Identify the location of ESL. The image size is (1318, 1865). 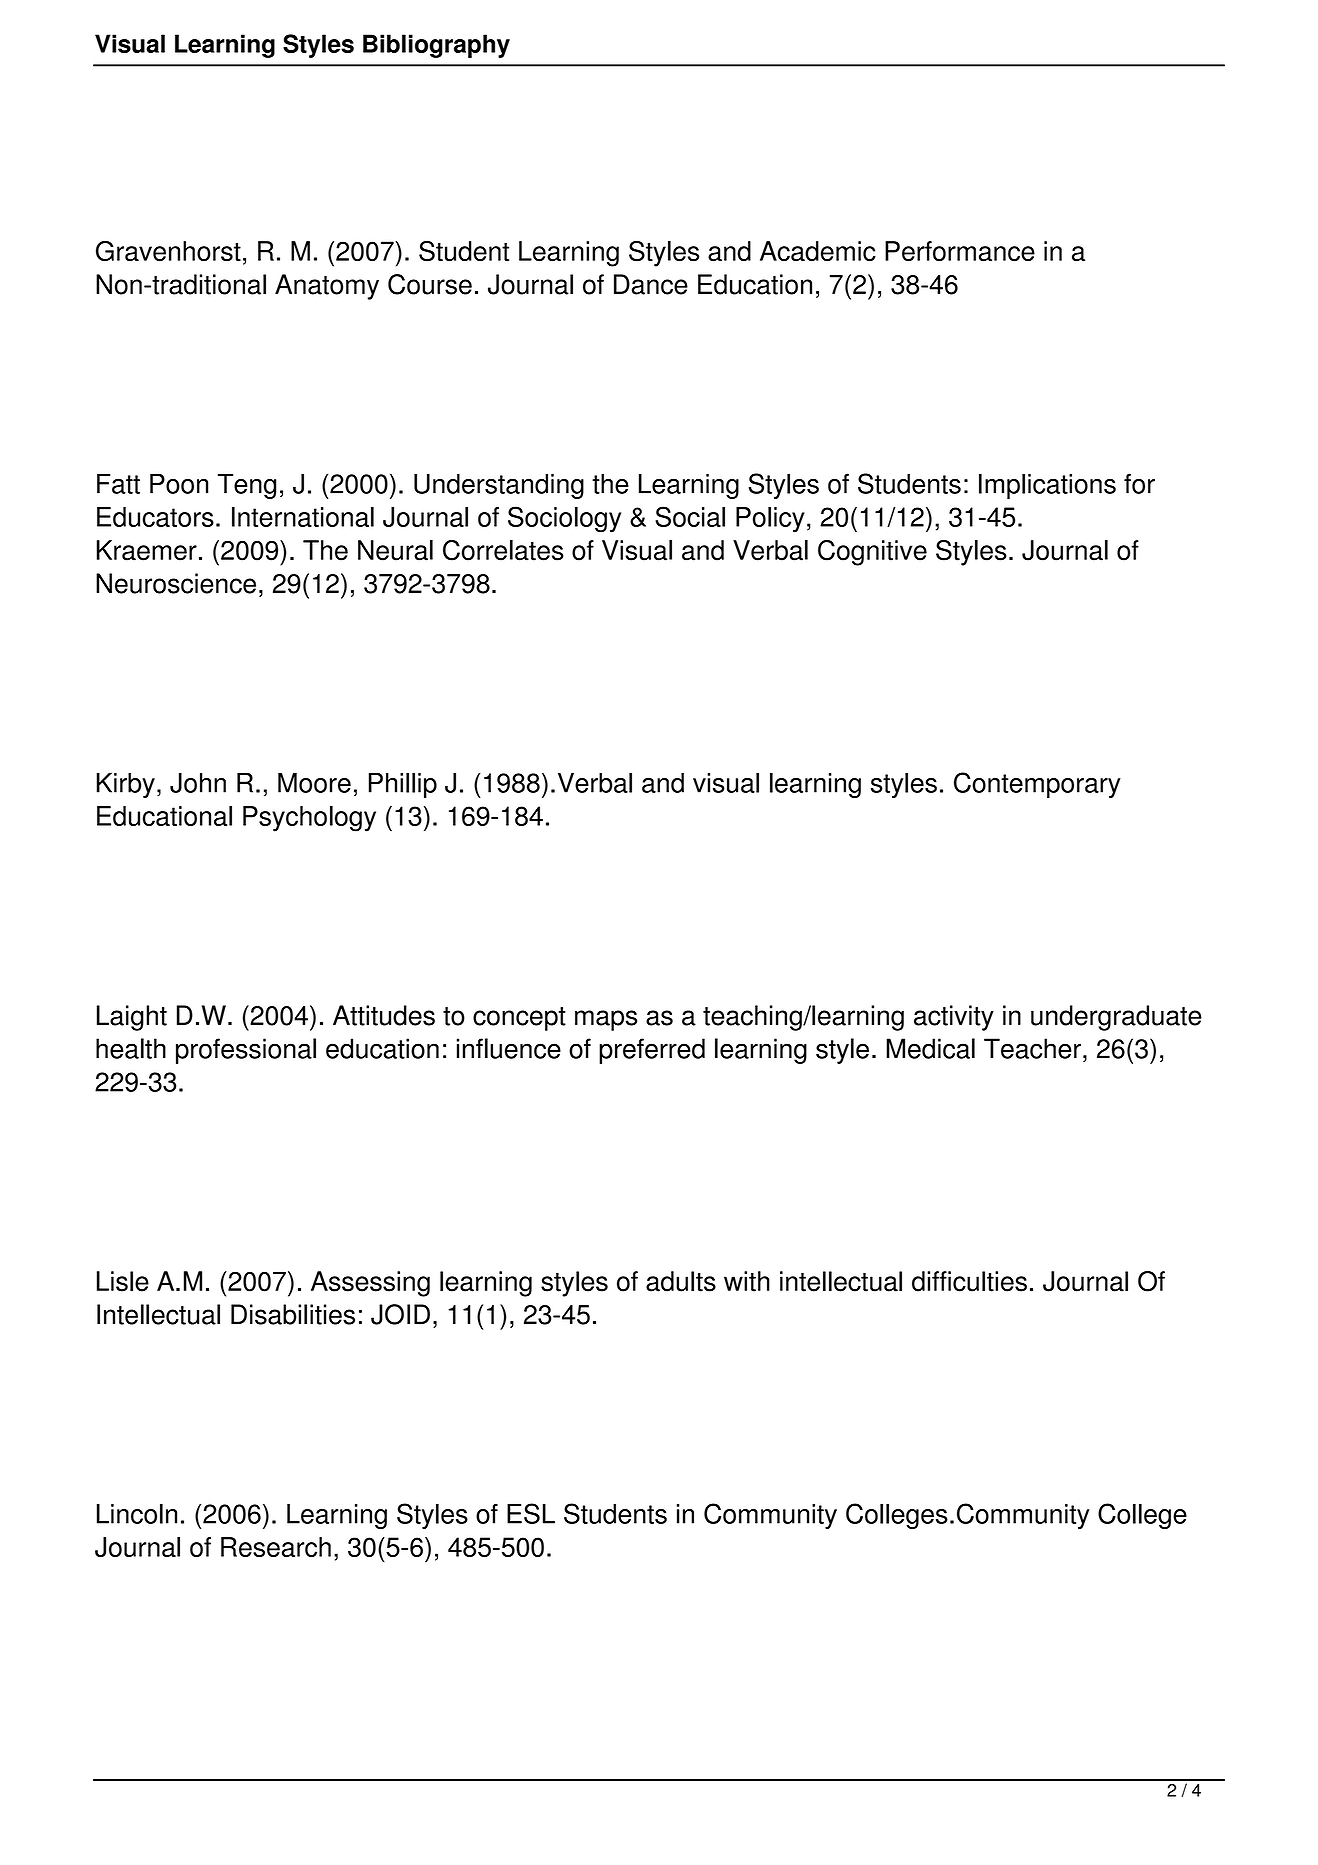
(531, 1513).
